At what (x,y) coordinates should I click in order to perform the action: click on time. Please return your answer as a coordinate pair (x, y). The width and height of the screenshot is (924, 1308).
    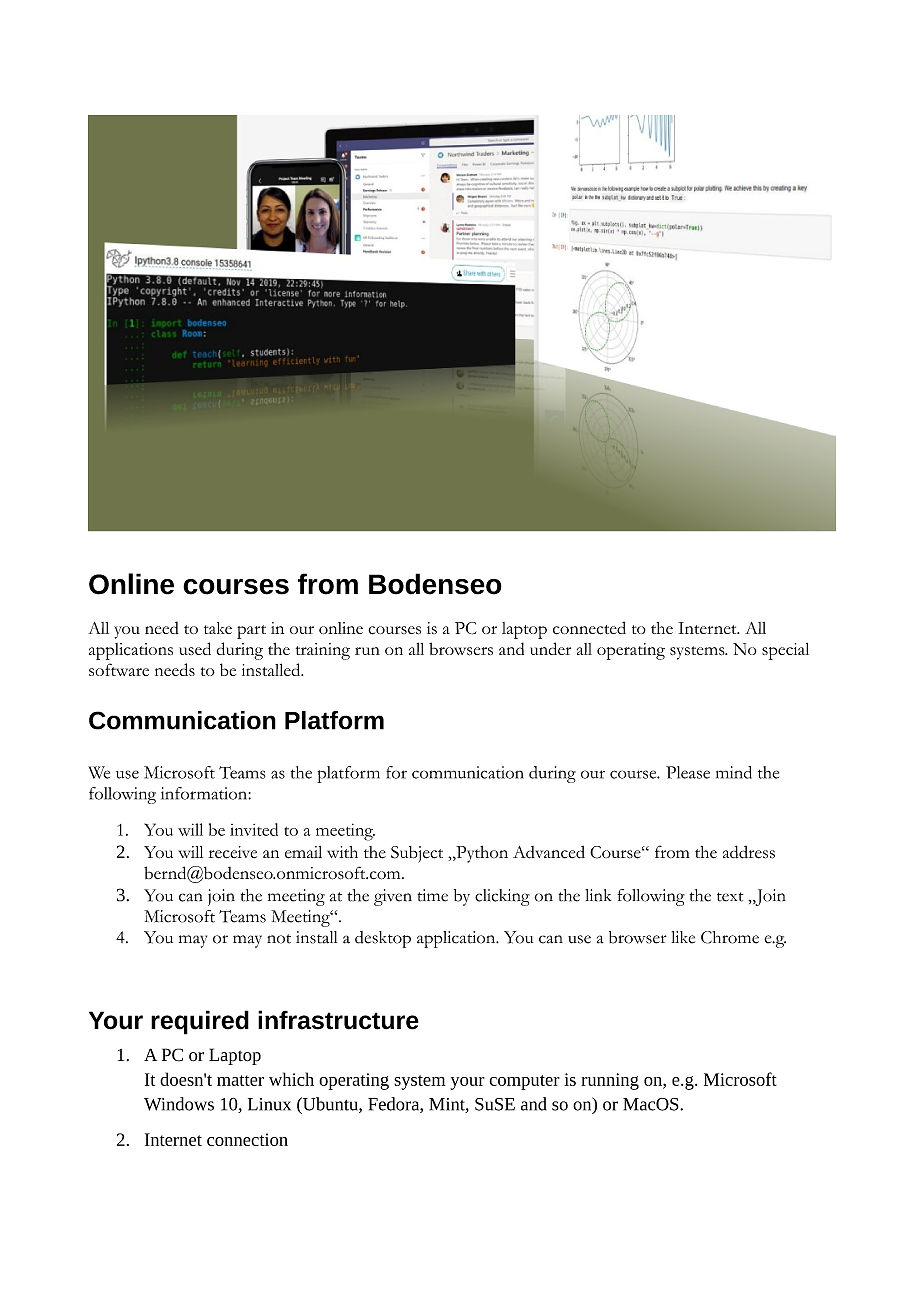
    Looking at the image, I should click on (432, 895).
